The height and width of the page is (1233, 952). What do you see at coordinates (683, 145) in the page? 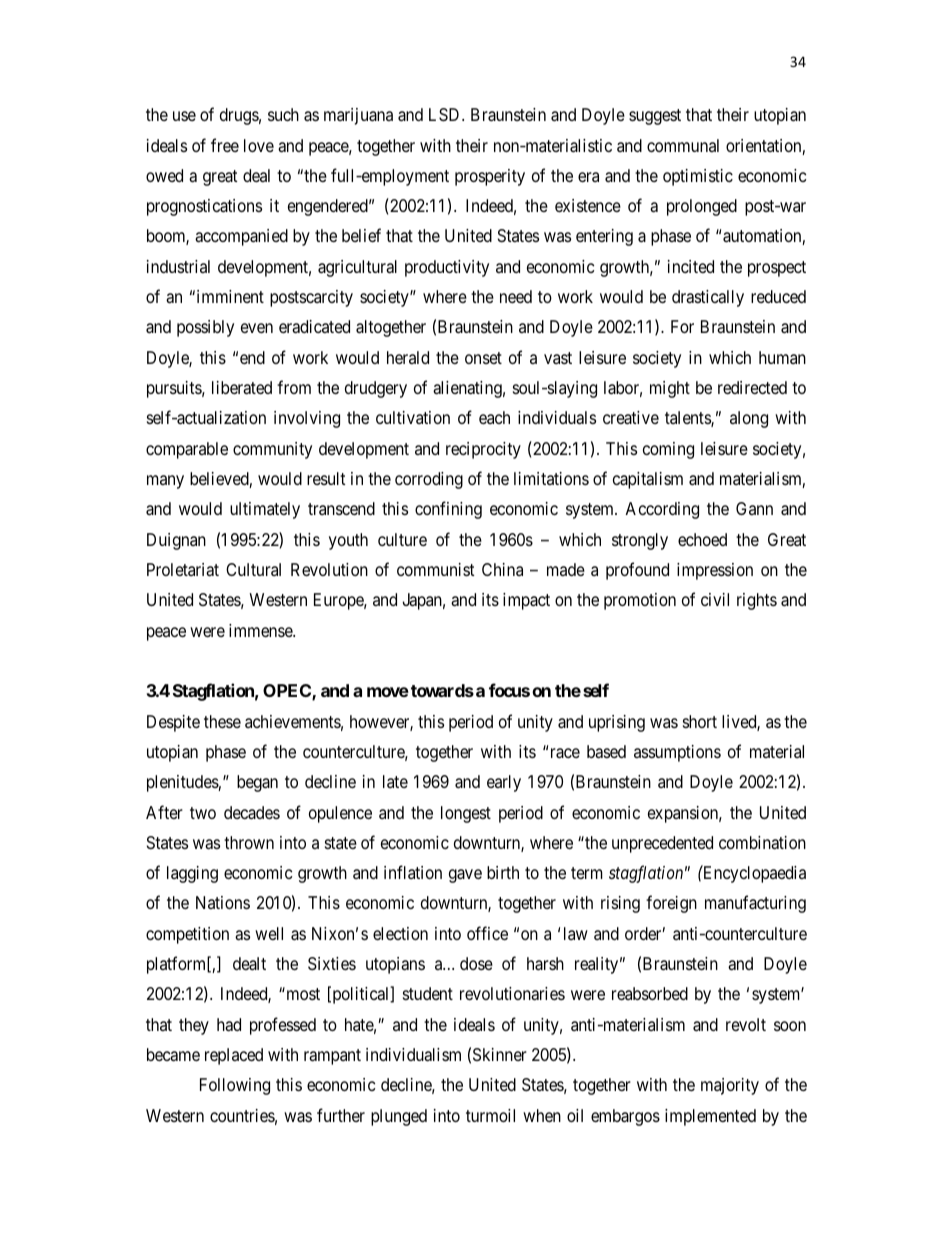
I see `communal` at bounding box center [683, 145].
